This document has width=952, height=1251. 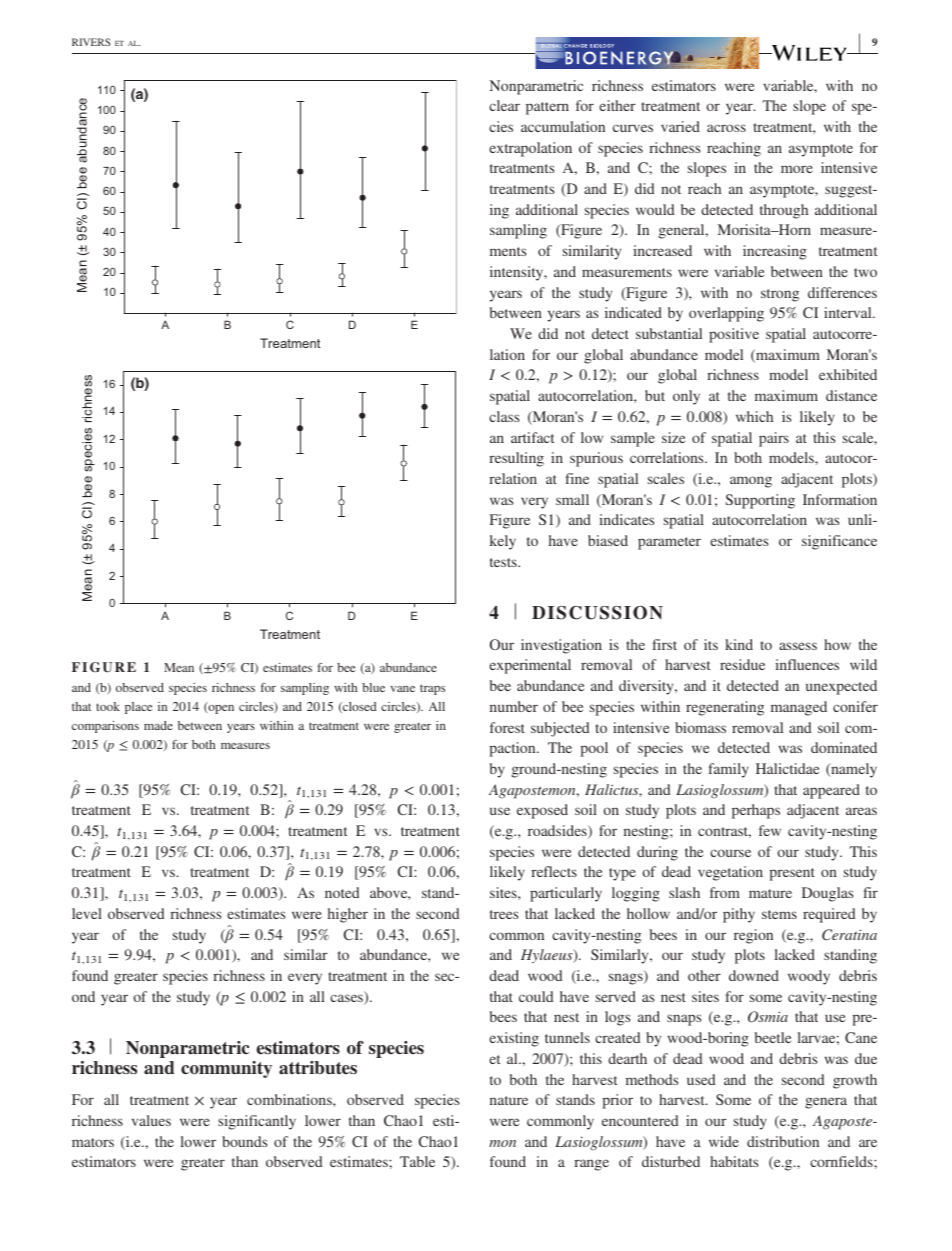 I want to click on RIVERS, so click(x=91, y=42).
